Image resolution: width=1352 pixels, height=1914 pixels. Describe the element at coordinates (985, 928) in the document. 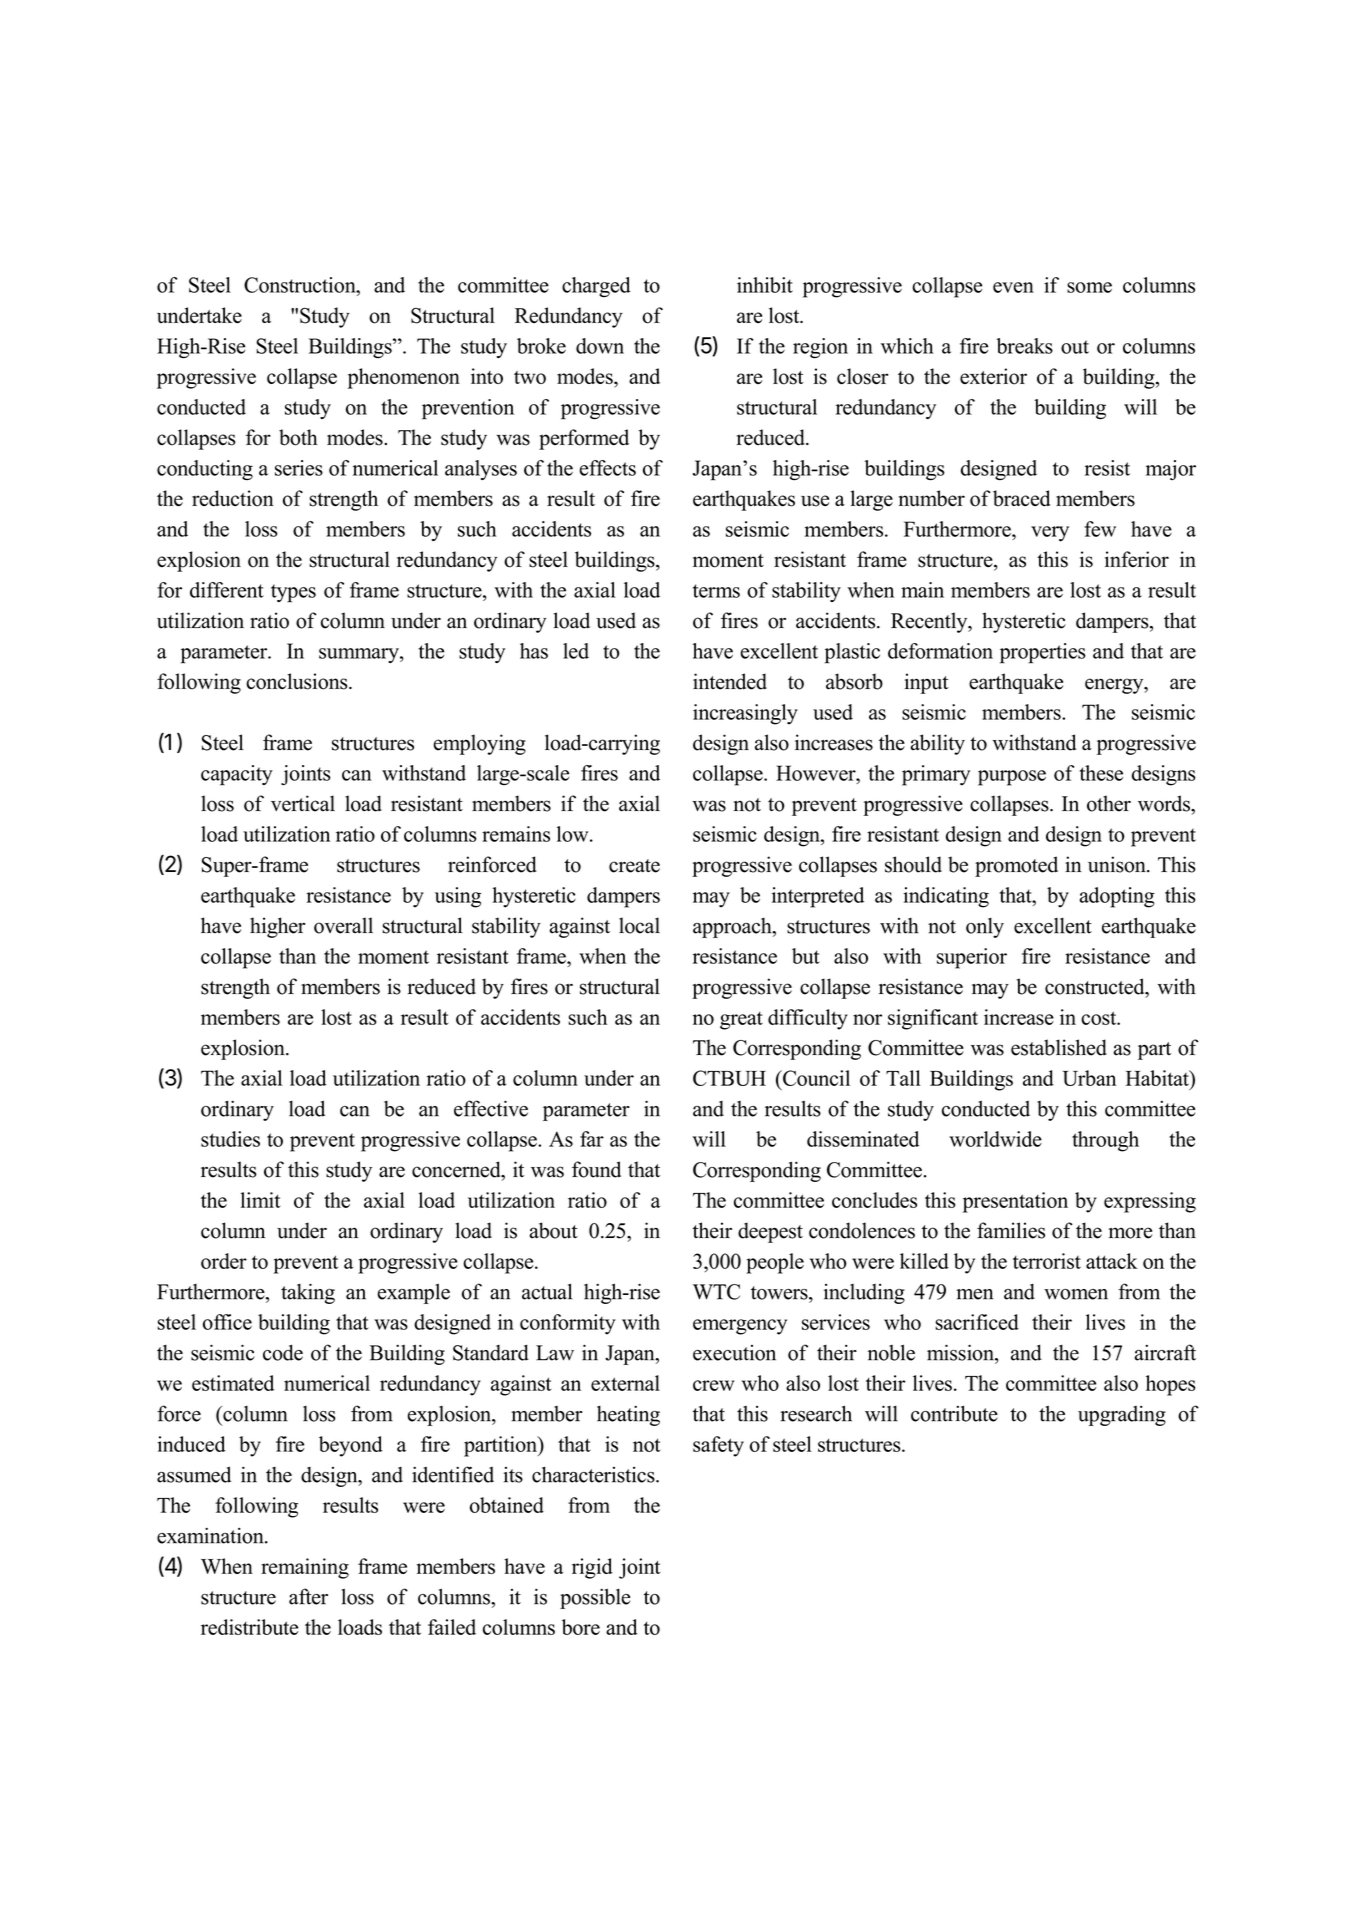

I see `only` at that location.
